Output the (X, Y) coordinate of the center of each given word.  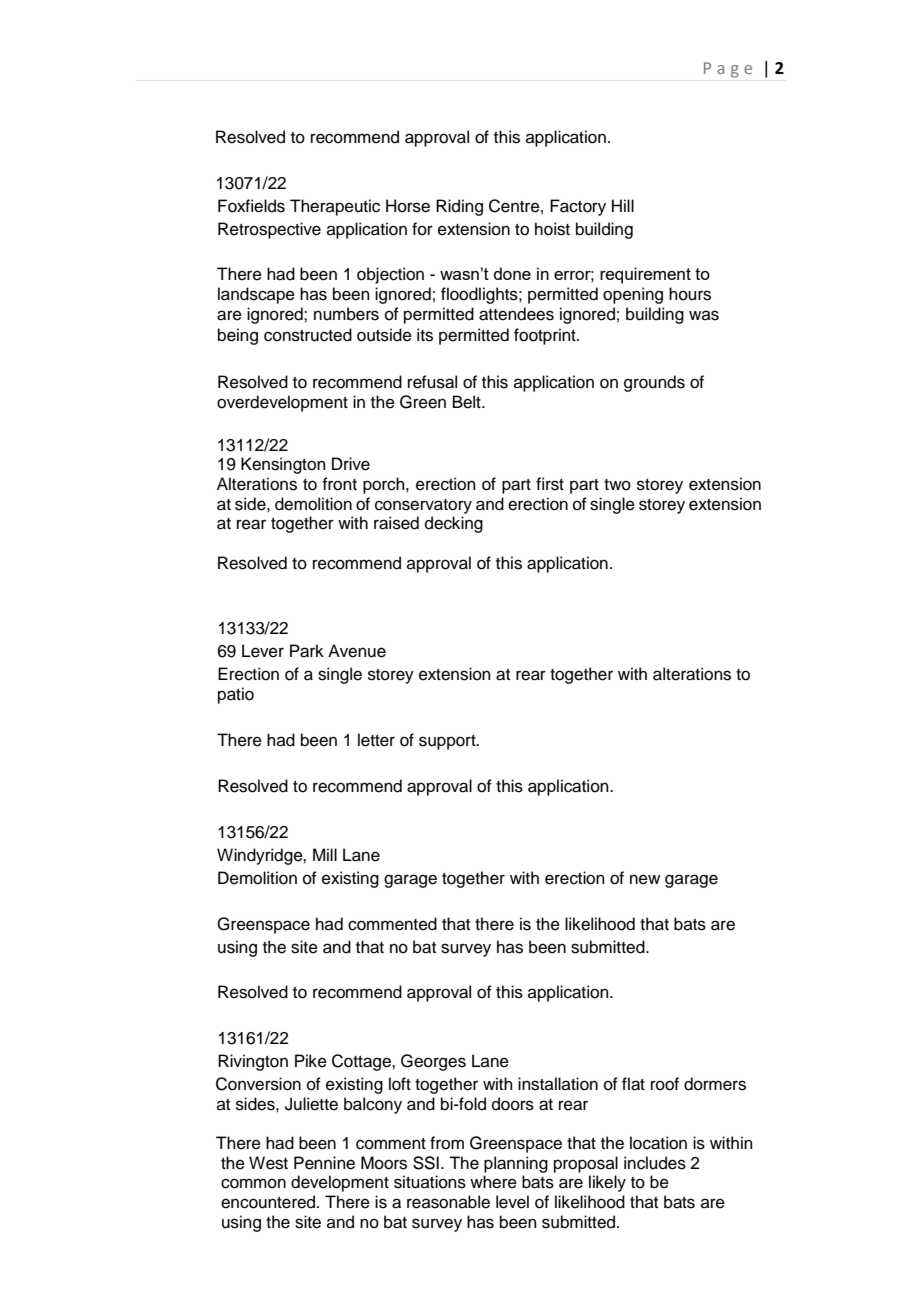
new (645, 879)
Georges (433, 1062)
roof (665, 1084)
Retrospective (269, 230)
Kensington (283, 465)
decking (454, 524)
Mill (325, 854)
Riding (459, 207)
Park (307, 651)
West (268, 1163)
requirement (645, 275)
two (617, 485)
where (493, 1182)
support (448, 742)
